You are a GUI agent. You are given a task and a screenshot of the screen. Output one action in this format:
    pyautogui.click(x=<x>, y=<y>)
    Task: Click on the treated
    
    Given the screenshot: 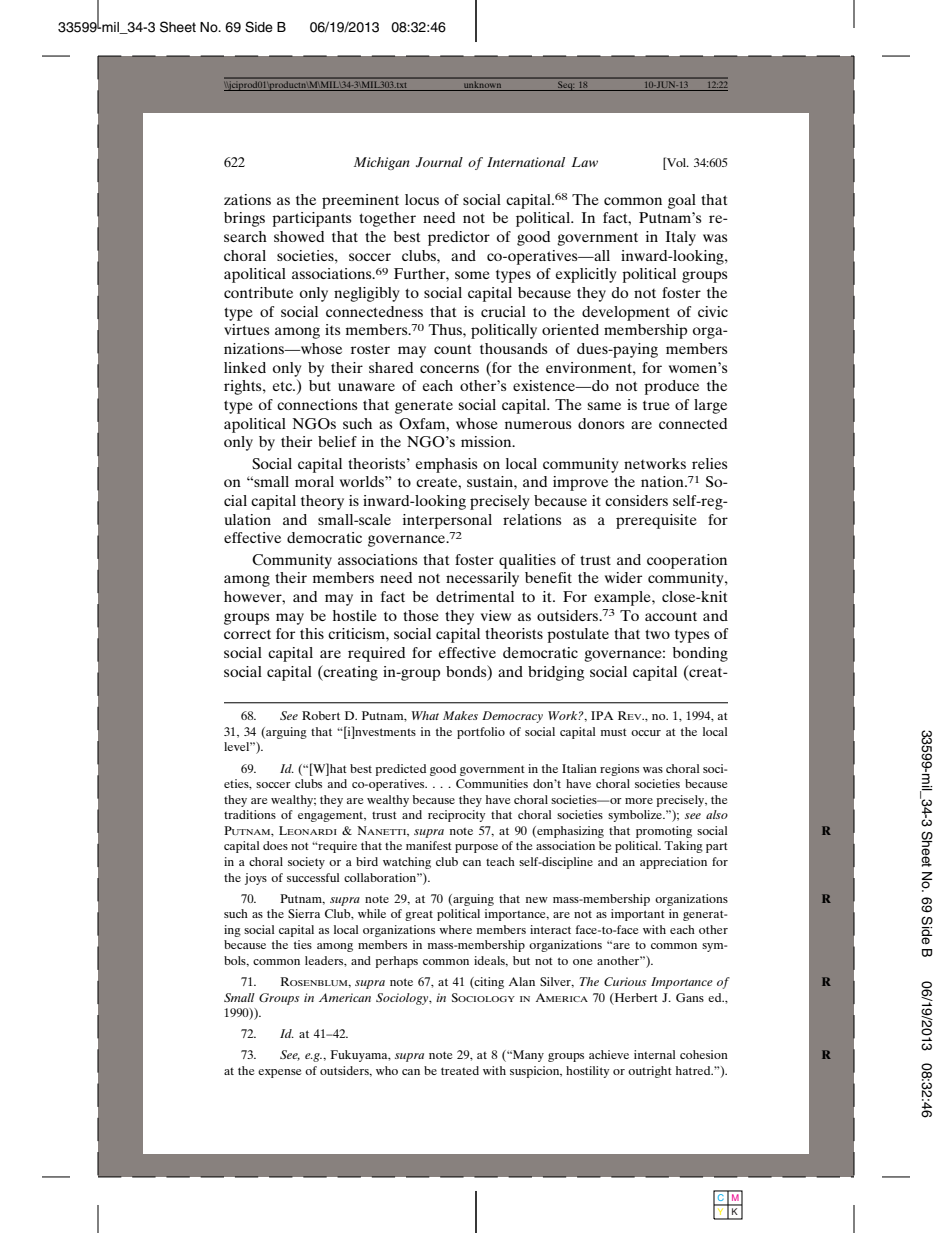 What is the action you would take?
    pyautogui.click(x=460, y=1070)
